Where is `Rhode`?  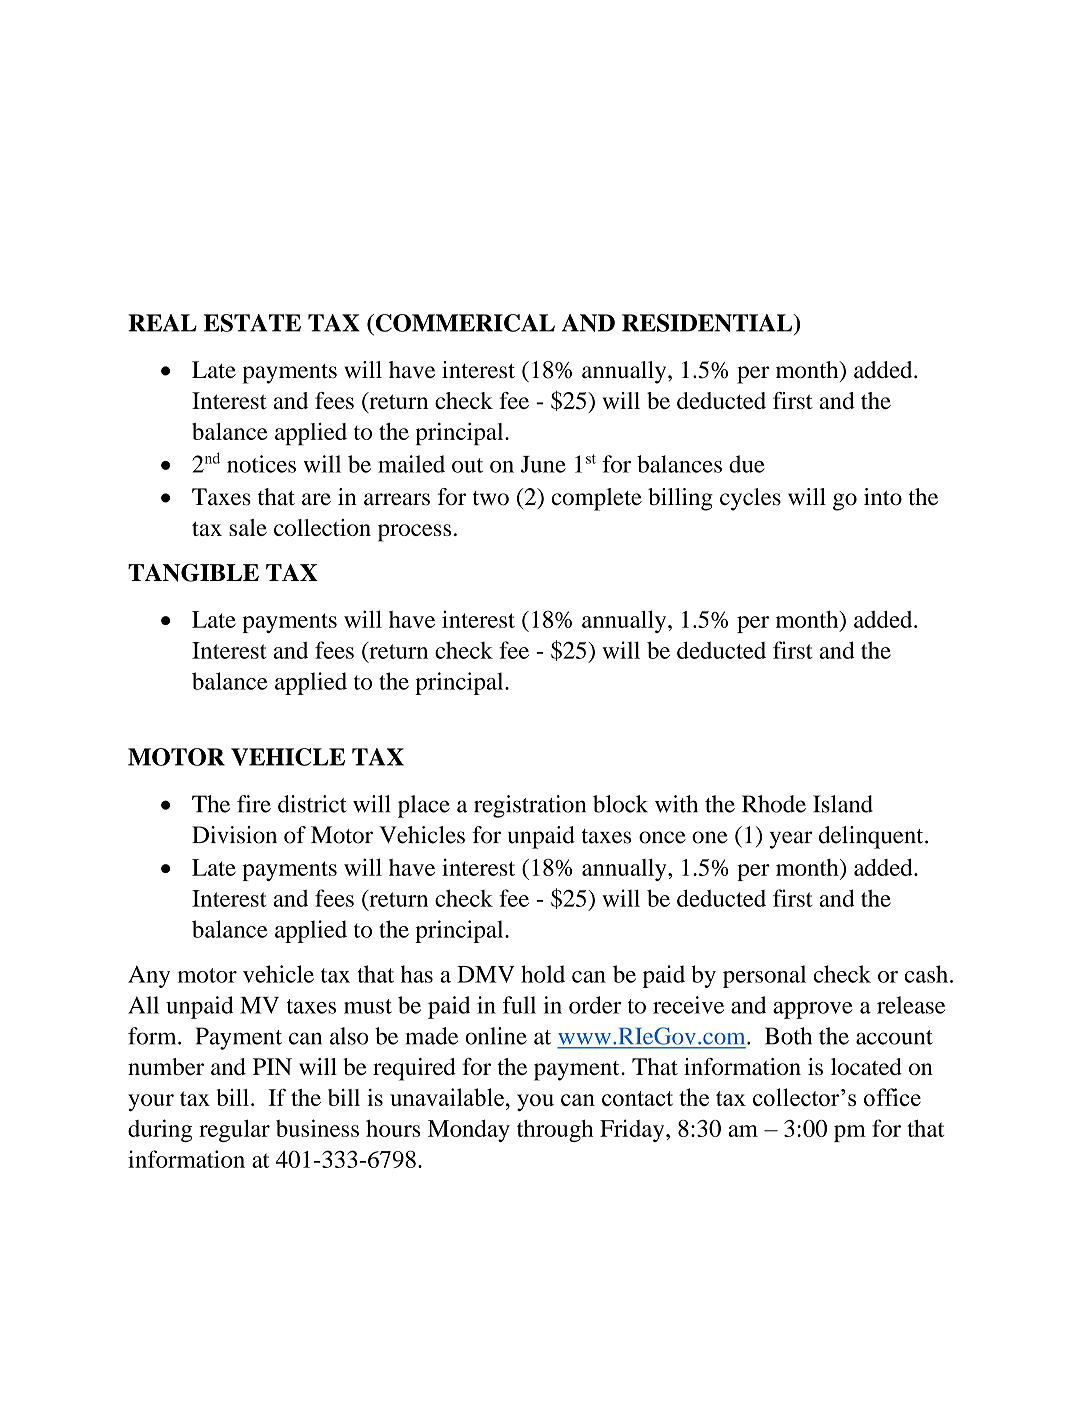
Rhode is located at coordinates (774, 804).
